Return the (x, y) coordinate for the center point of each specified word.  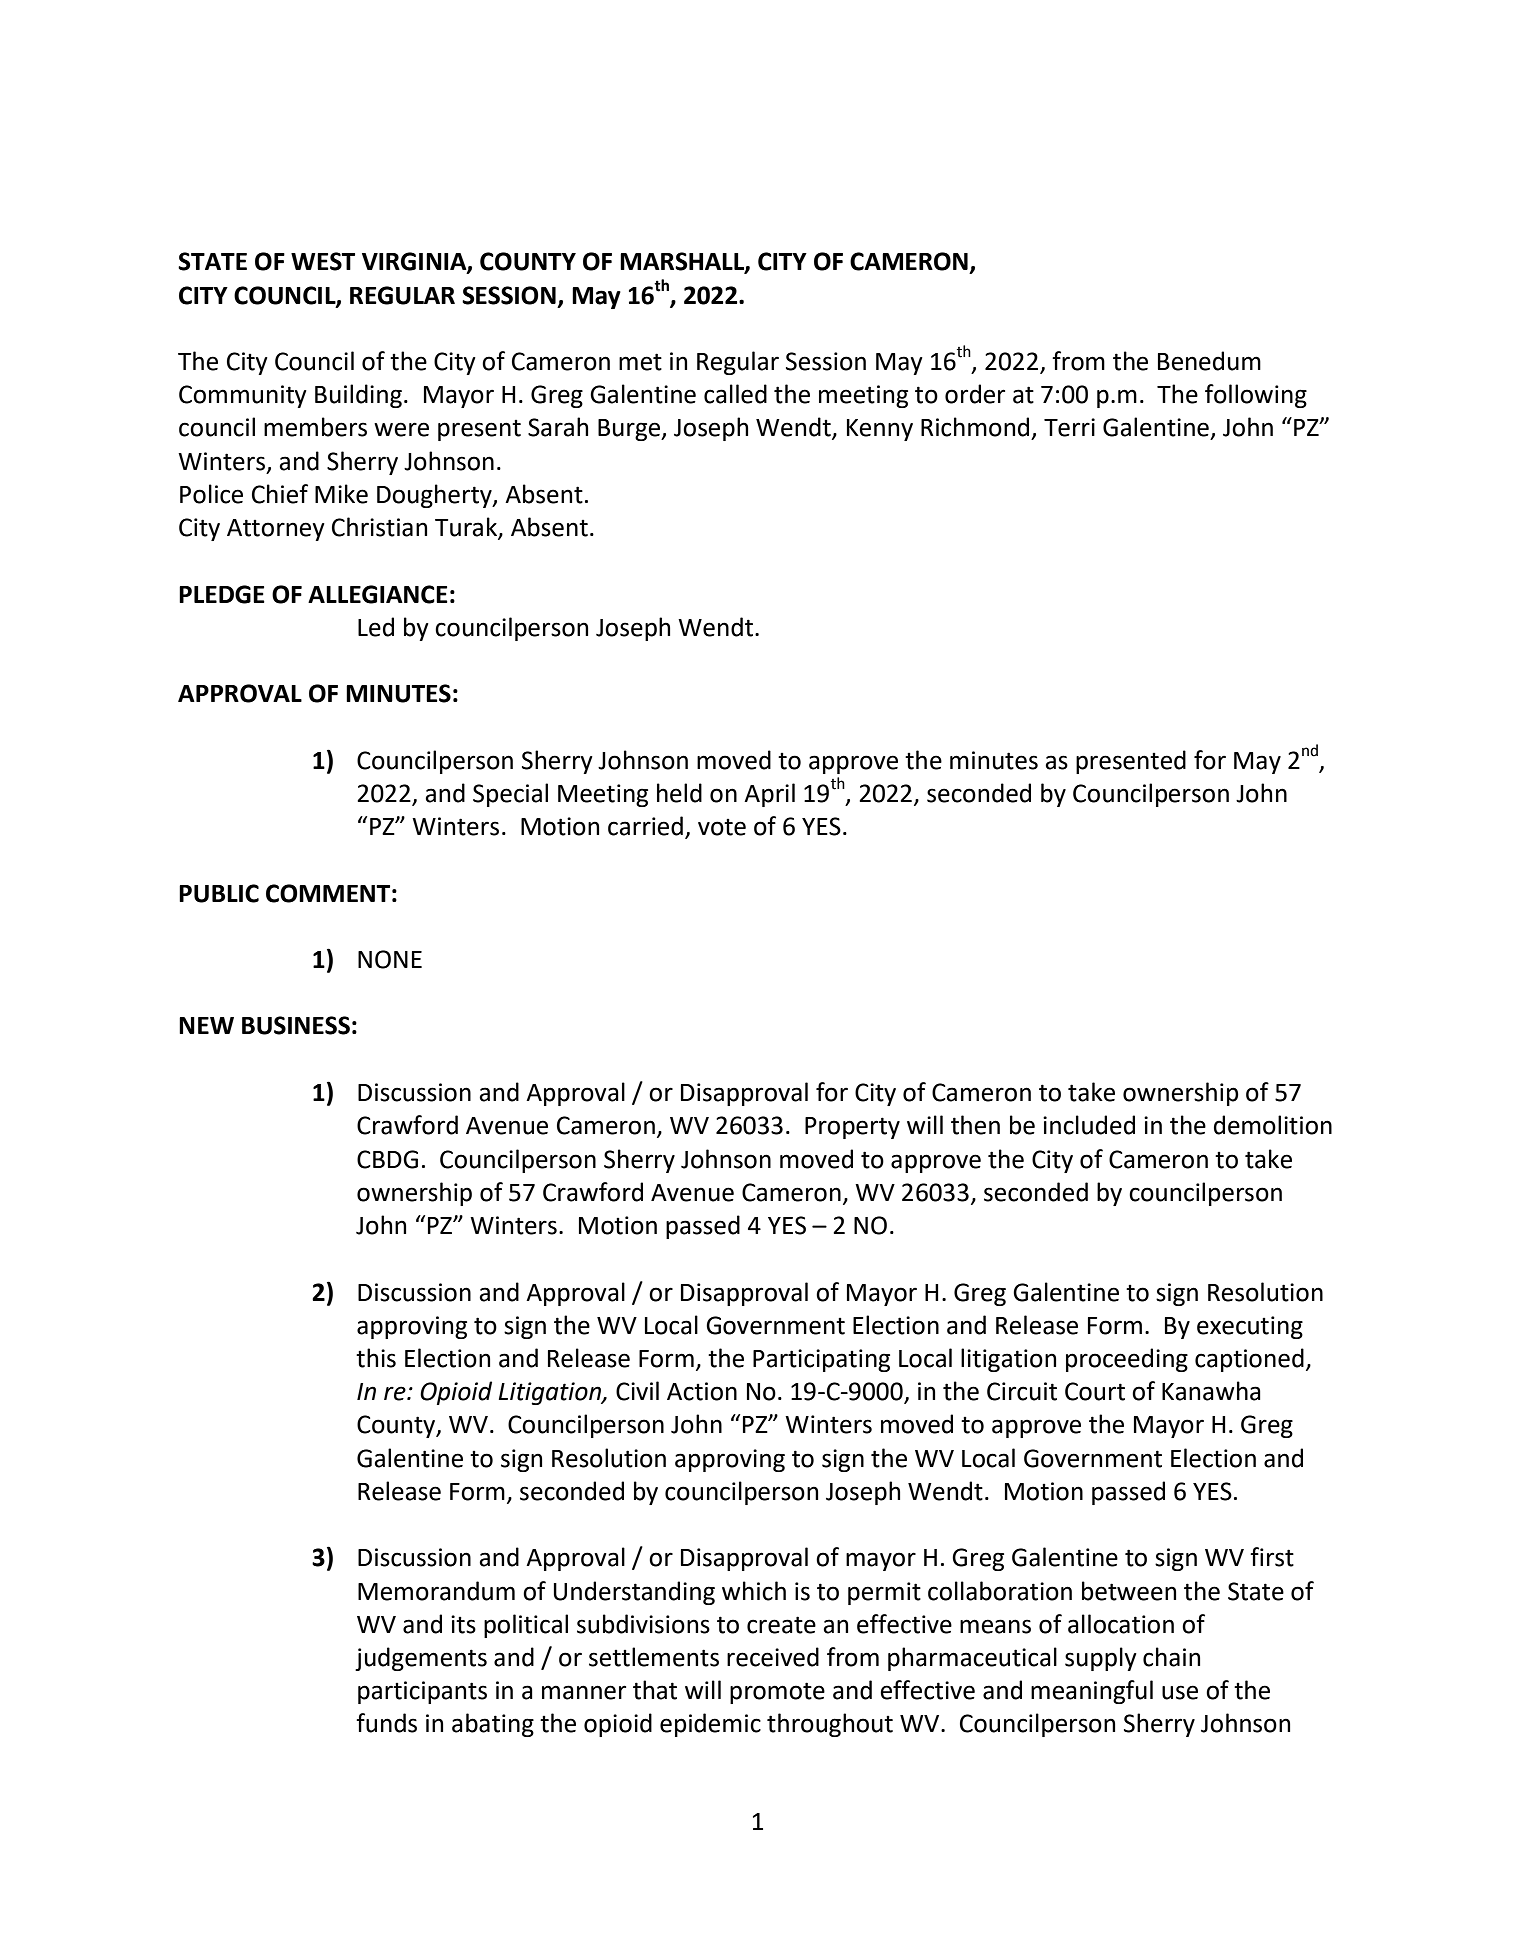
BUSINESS (296, 1025)
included (1089, 1125)
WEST (323, 261)
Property (852, 1128)
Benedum (1209, 361)
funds (386, 1723)
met (640, 362)
